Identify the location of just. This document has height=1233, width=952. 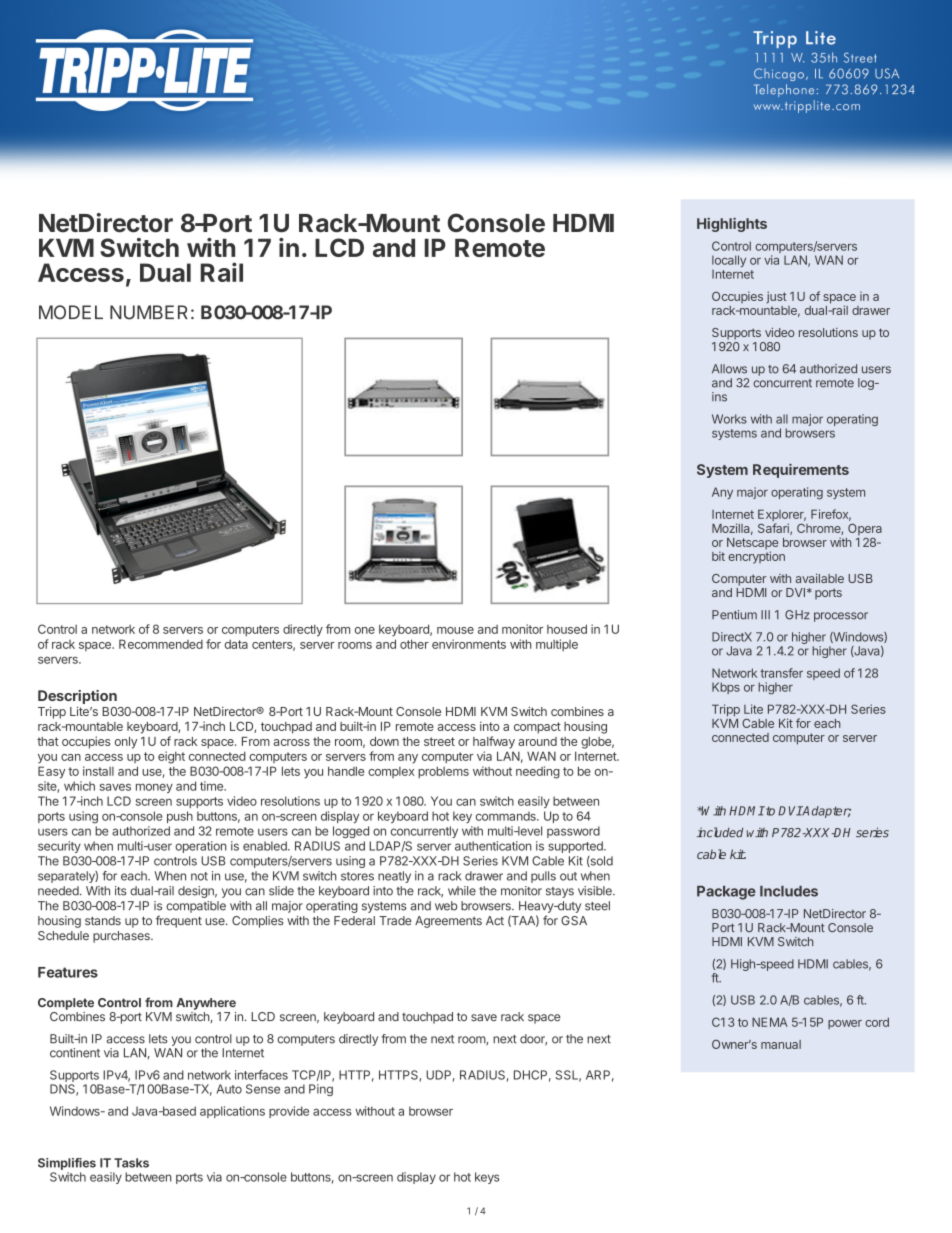
(777, 297).
